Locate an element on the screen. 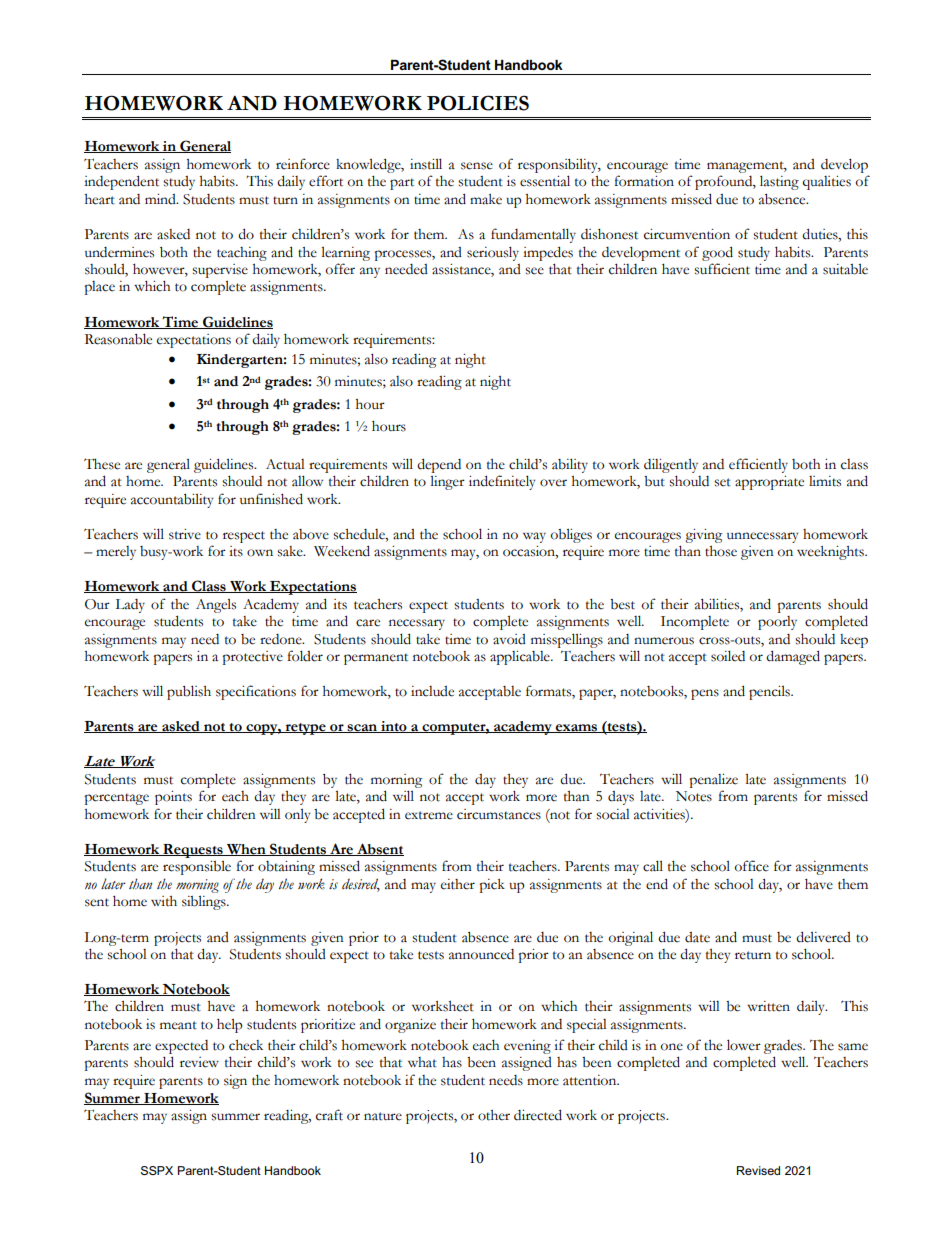 Image resolution: width=952 pixels, height=1233 pixels. These is located at coordinates (102, 464).
